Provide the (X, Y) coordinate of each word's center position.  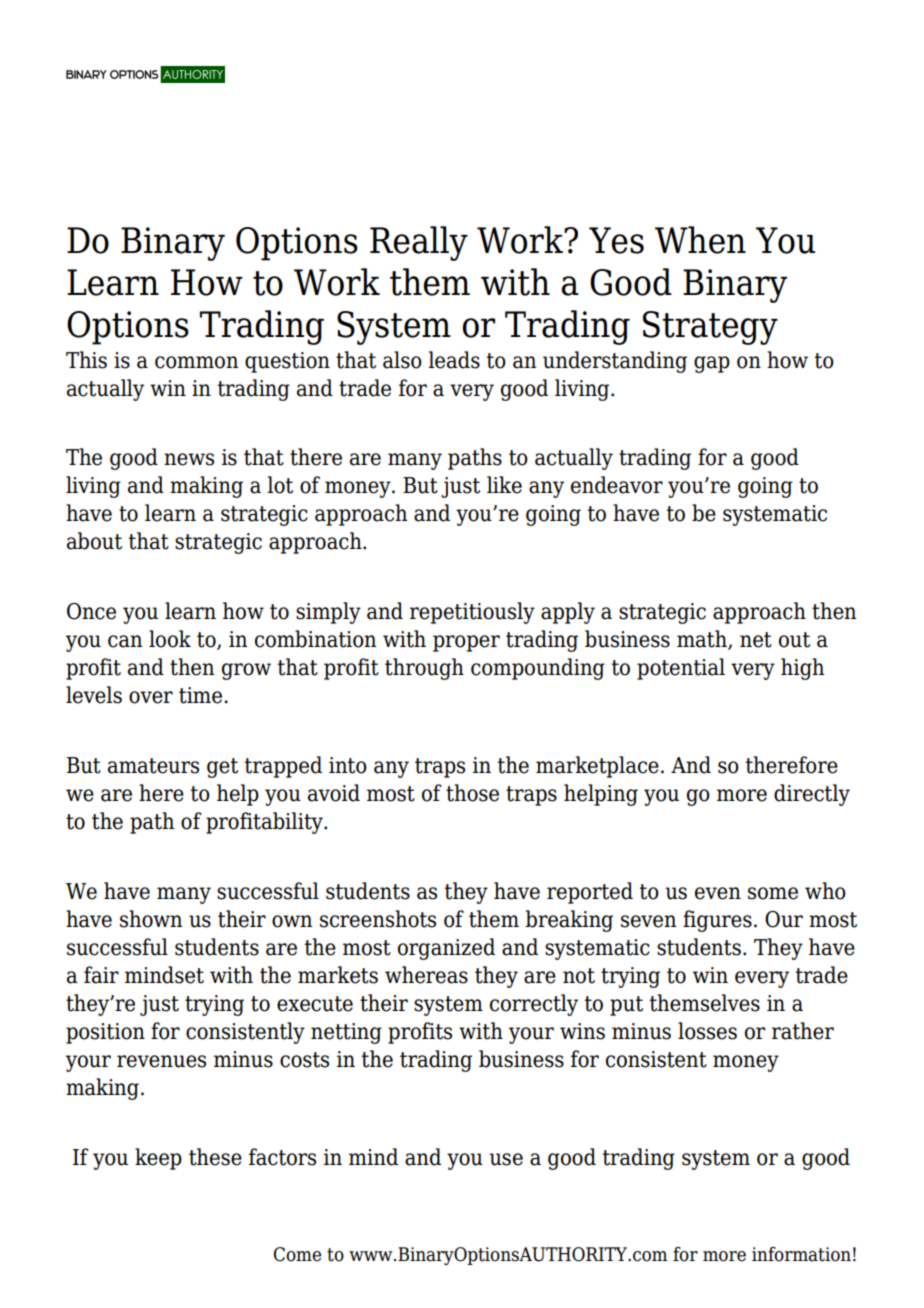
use (506, 1159)
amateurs (153, 766)
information (801, 1254)
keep (158, 1159)
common (196, 362)
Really (419, 243)
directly (812, 795)
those (472, 793)
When (700, 240)
